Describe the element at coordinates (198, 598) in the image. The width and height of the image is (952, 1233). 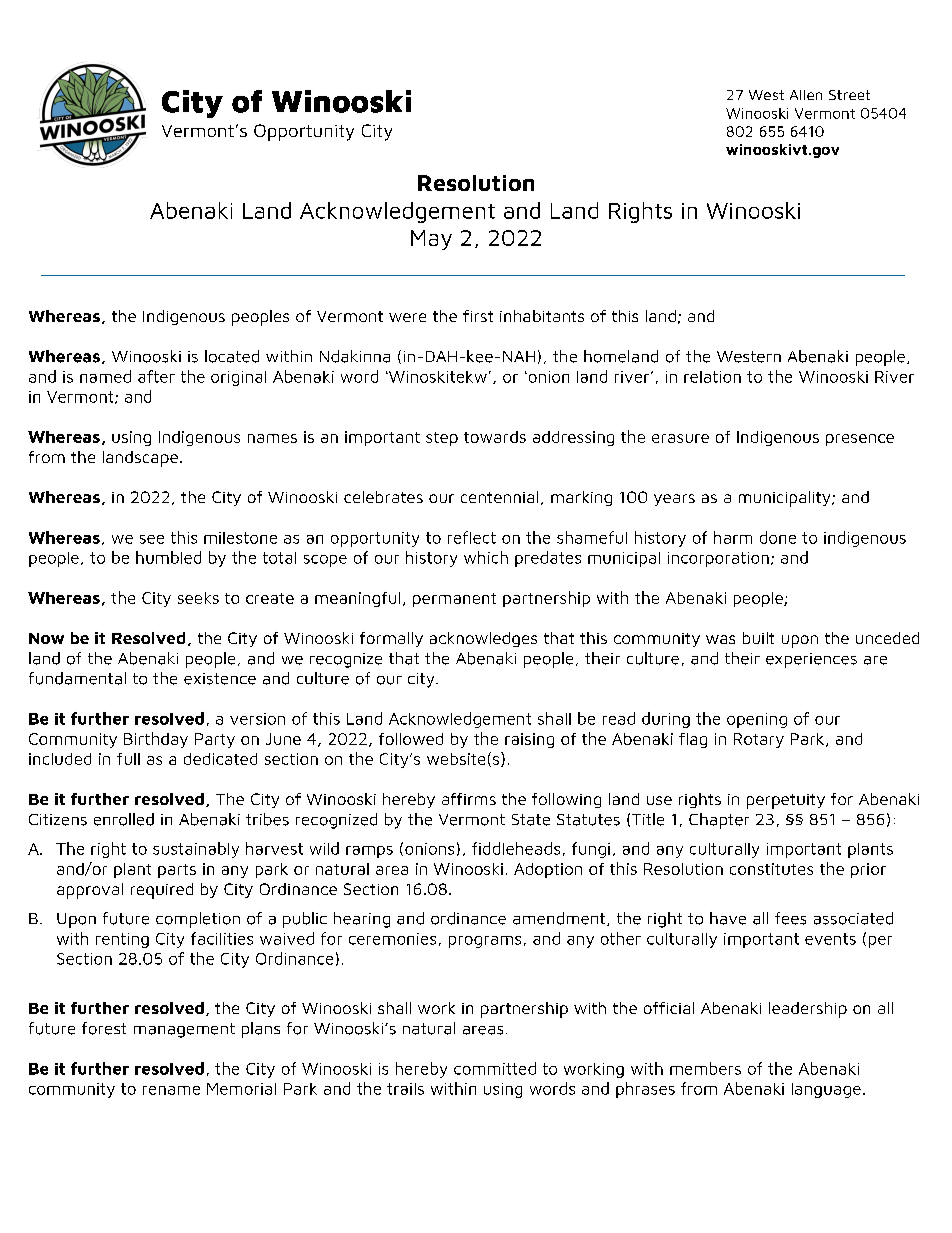
I see `seeks` at that location.
